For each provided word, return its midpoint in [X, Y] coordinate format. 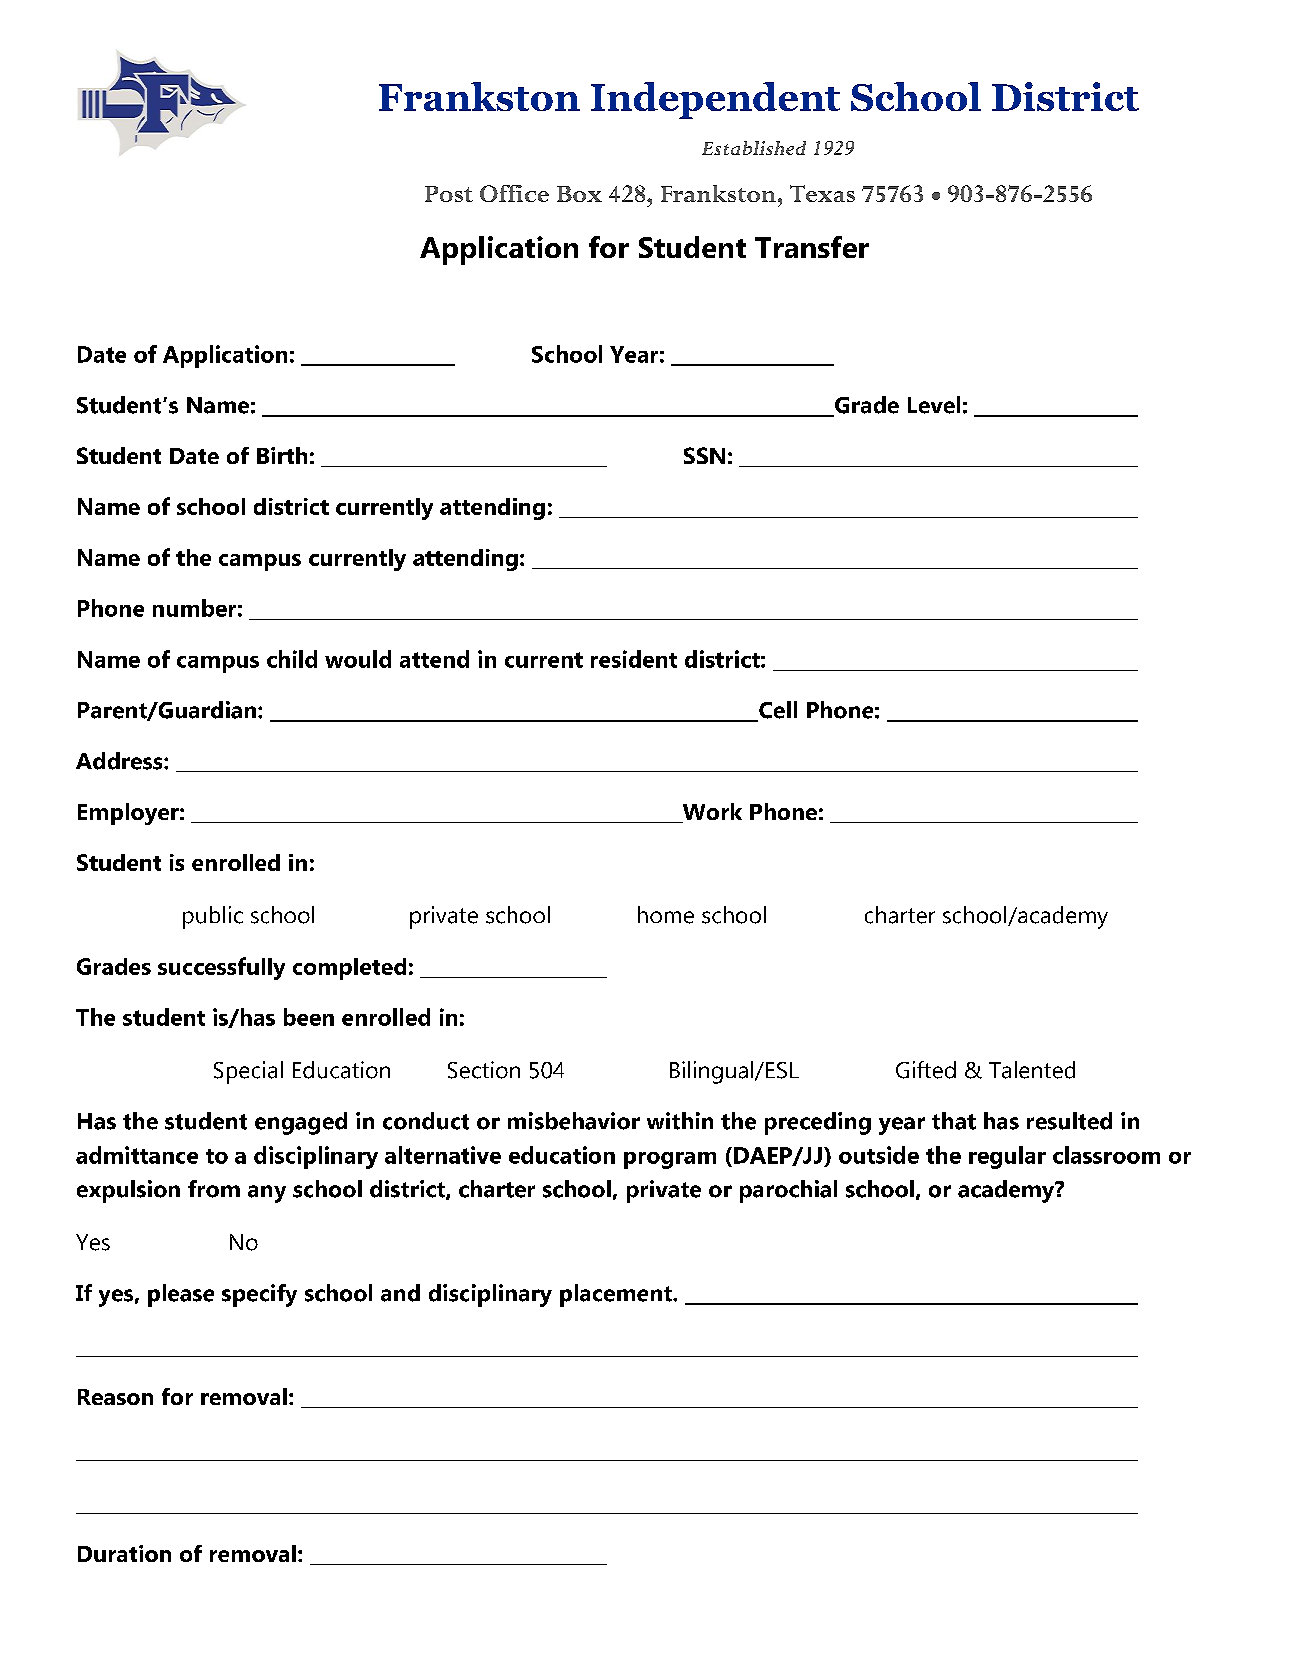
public [213, 917]
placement [617, 1295]
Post [449, 194]
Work [711, 813]
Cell [777, 711]
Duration [124, 1553]
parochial [788, 1191]
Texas [822, 193]
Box [579, 194]
